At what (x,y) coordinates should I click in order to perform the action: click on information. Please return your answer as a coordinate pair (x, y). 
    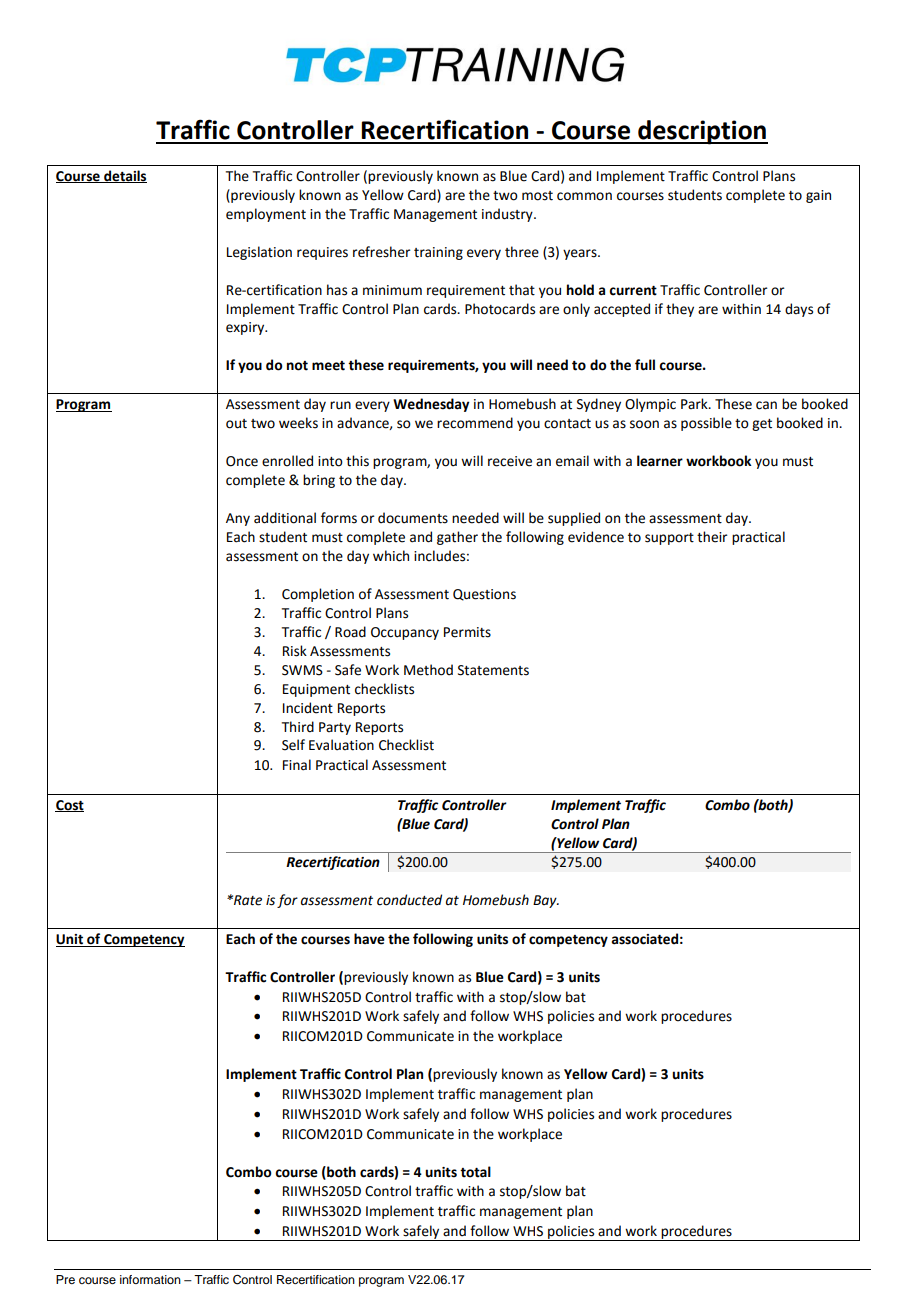
    Looking at the image, I should click on (150, 1279).
